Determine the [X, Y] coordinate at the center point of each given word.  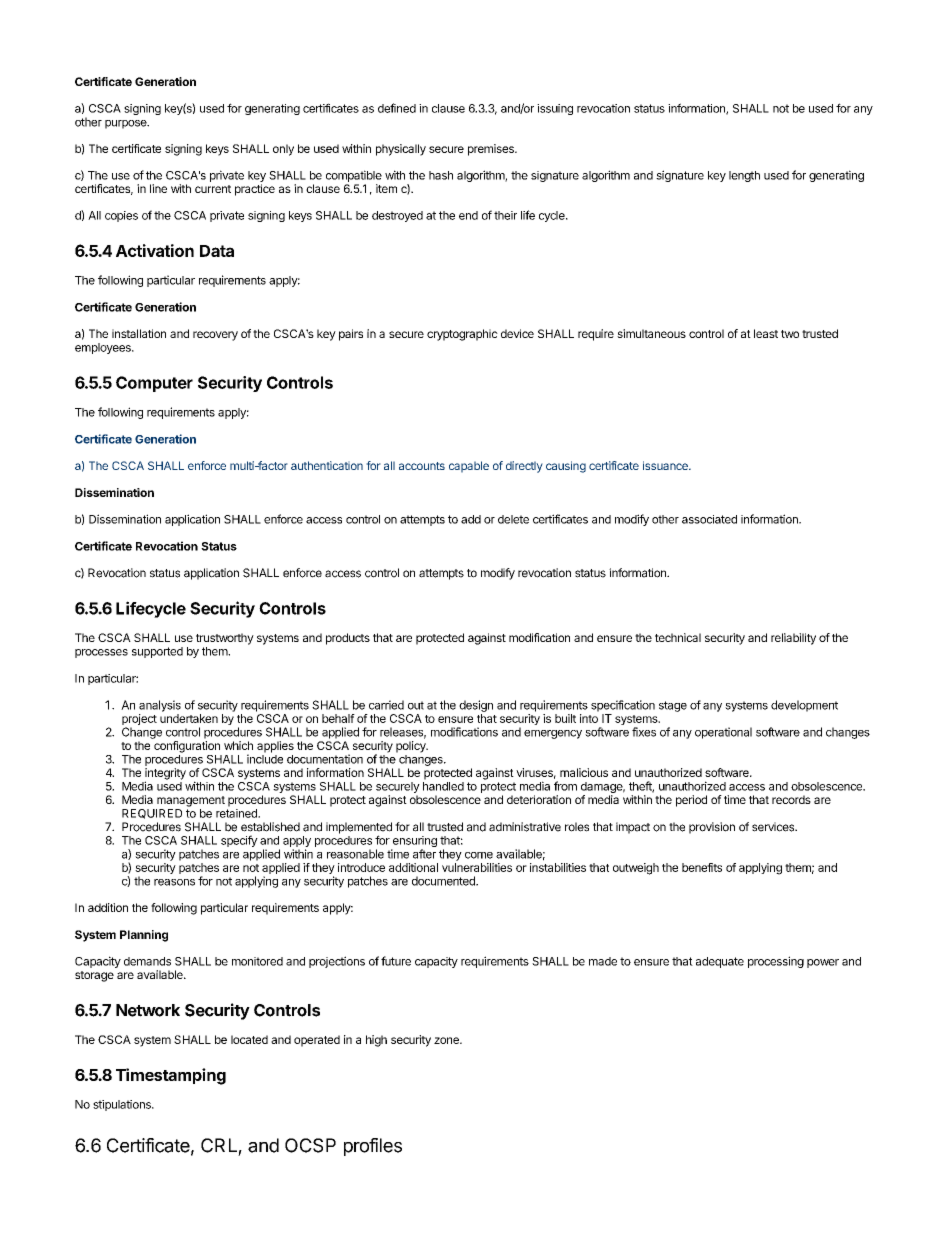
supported [157, 652]
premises [492, 150]
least [766, 333]
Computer [154, 384]
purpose [127, 124]
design [476, 706]
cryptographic [462, 335]
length [744, 176]
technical [678, 637]
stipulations [123, 1105]
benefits [702, 867]
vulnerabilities [477, 867]
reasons [174, 882]
